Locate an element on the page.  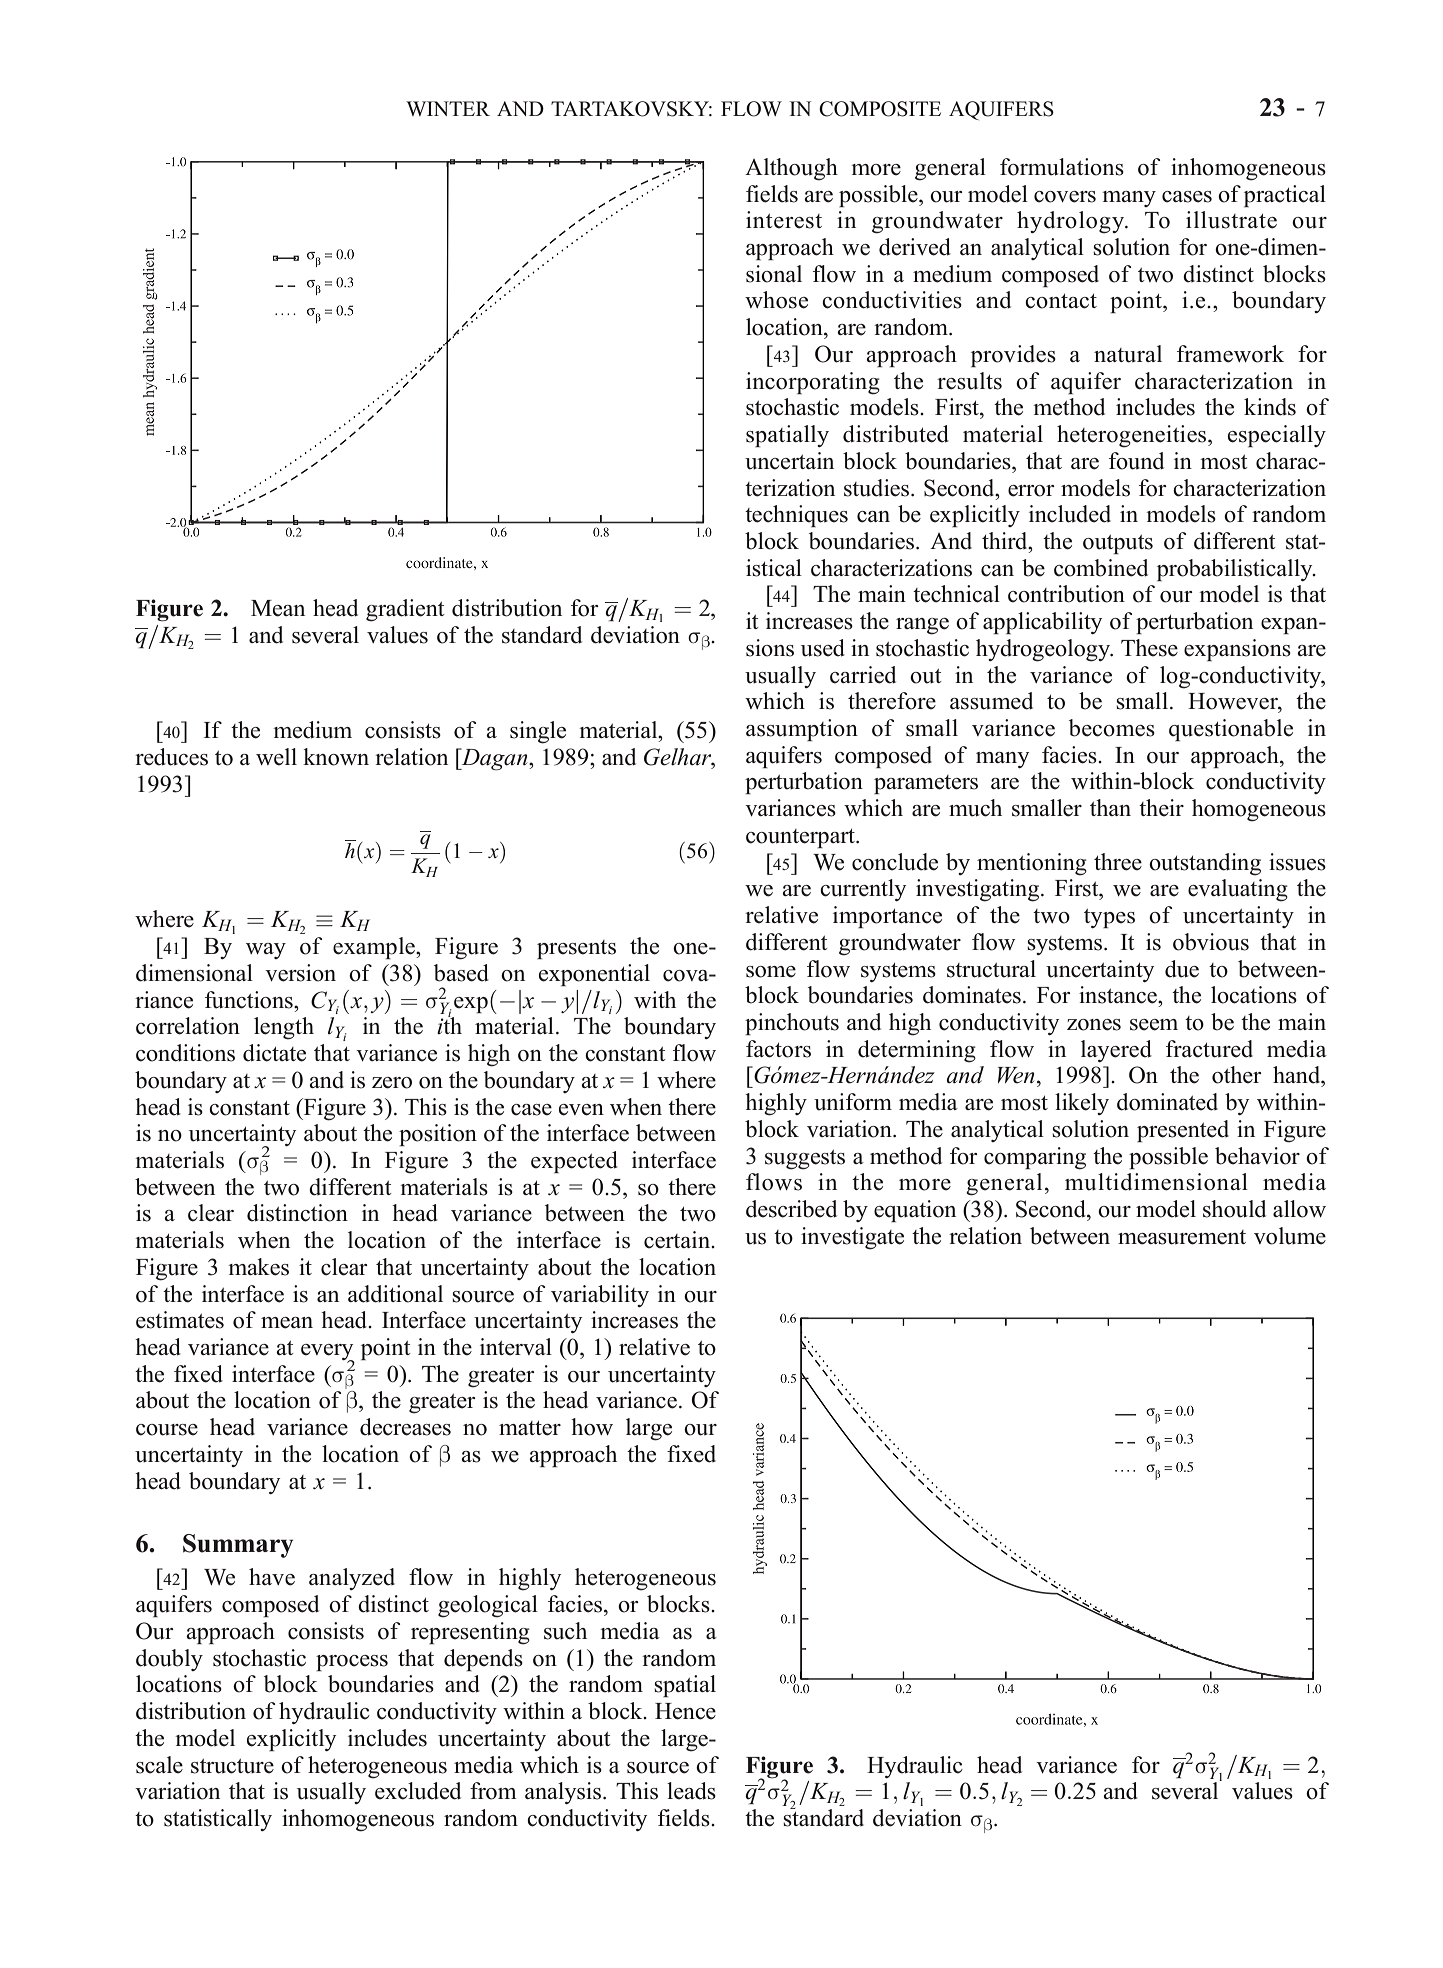
some is located at coordinates (771, 972).
